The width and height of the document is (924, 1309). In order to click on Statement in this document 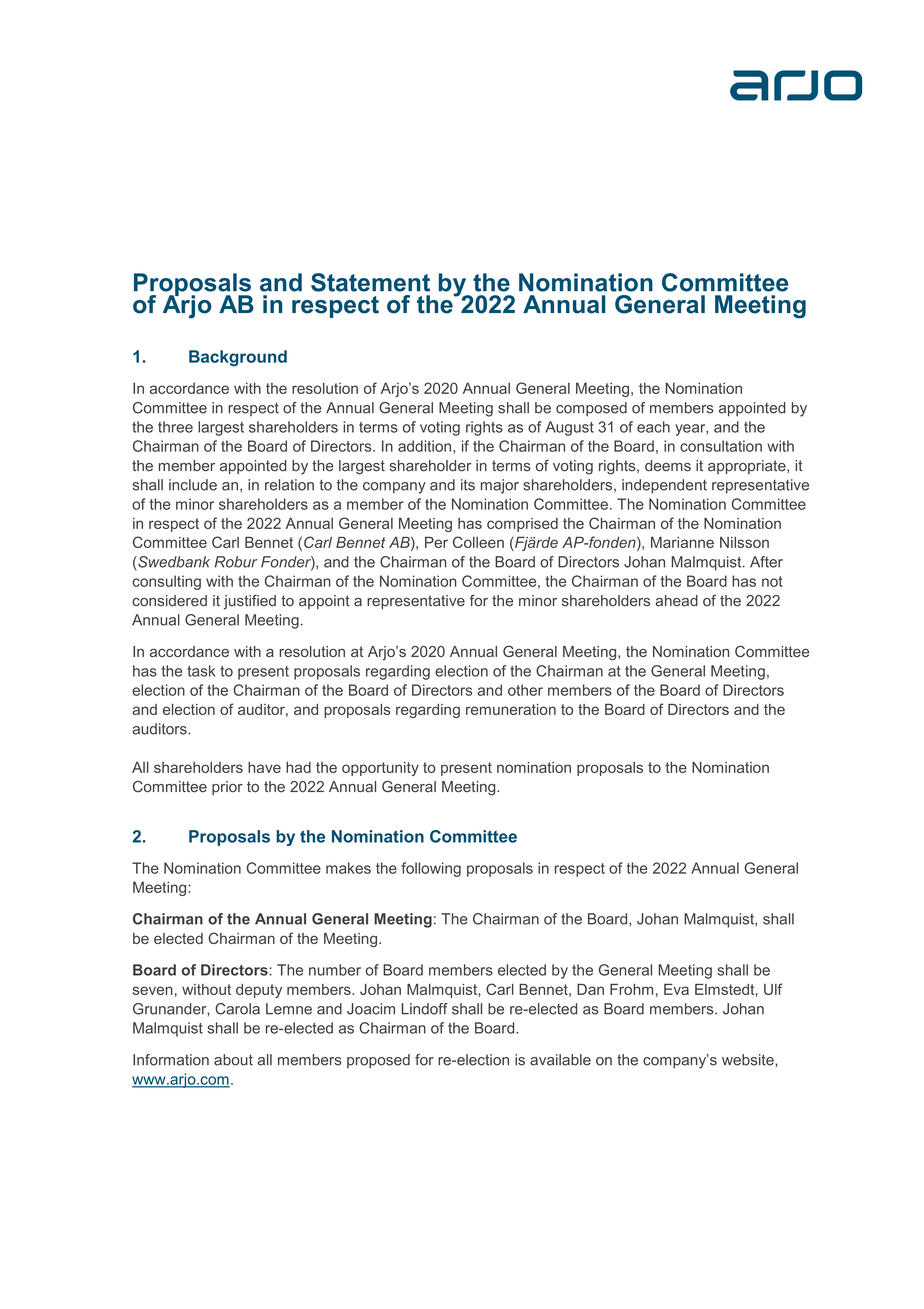, I will do `click(370, 282)`.
